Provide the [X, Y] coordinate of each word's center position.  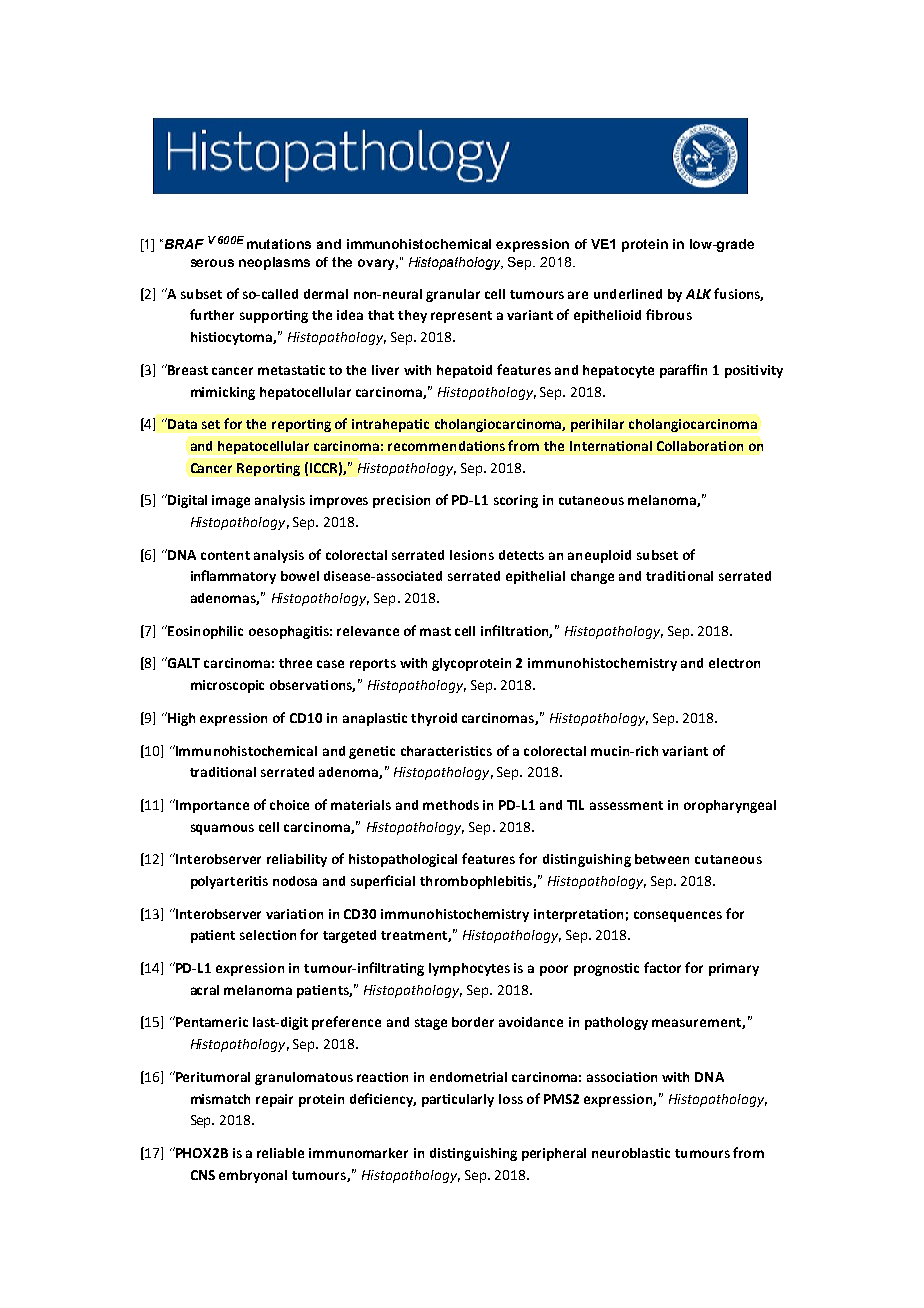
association [622, 1077]
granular [453, 295]
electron [734, 663]
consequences [678, 916]
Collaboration [700, 446]
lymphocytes [469, 969]
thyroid [434, 719]
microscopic [227, 686]
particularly [458, 1100]
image [231, 501]
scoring [516, 501]
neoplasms [274, 263]
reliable [280, 1153]
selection [268, 935]
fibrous [669, 314]
